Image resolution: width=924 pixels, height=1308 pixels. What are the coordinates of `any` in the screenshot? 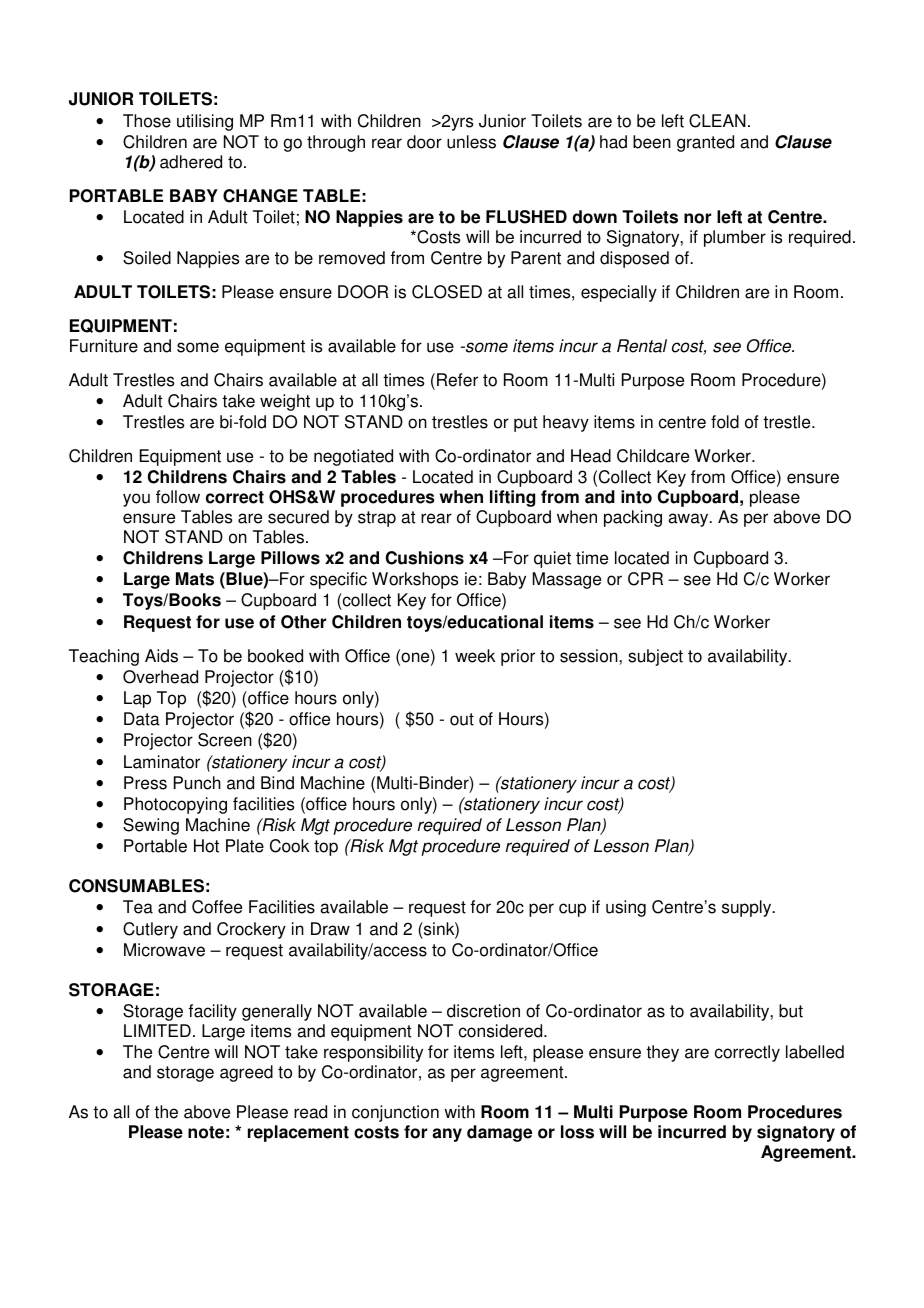 It's located at (447, 1135).
